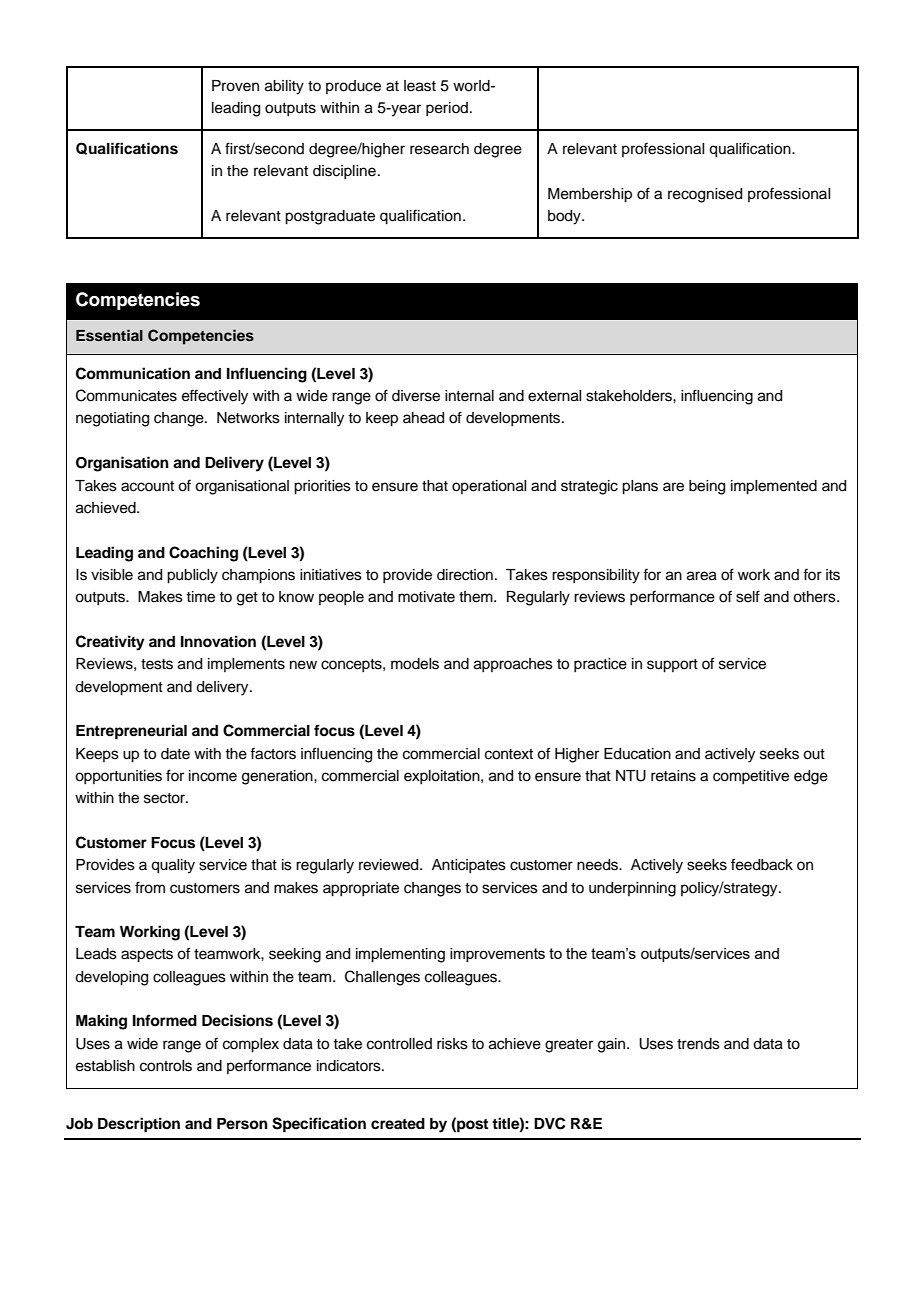 The image size is (924, 1308). Describe the element at coordinates (774, 487) in the page. I see `implemented` at that location.
